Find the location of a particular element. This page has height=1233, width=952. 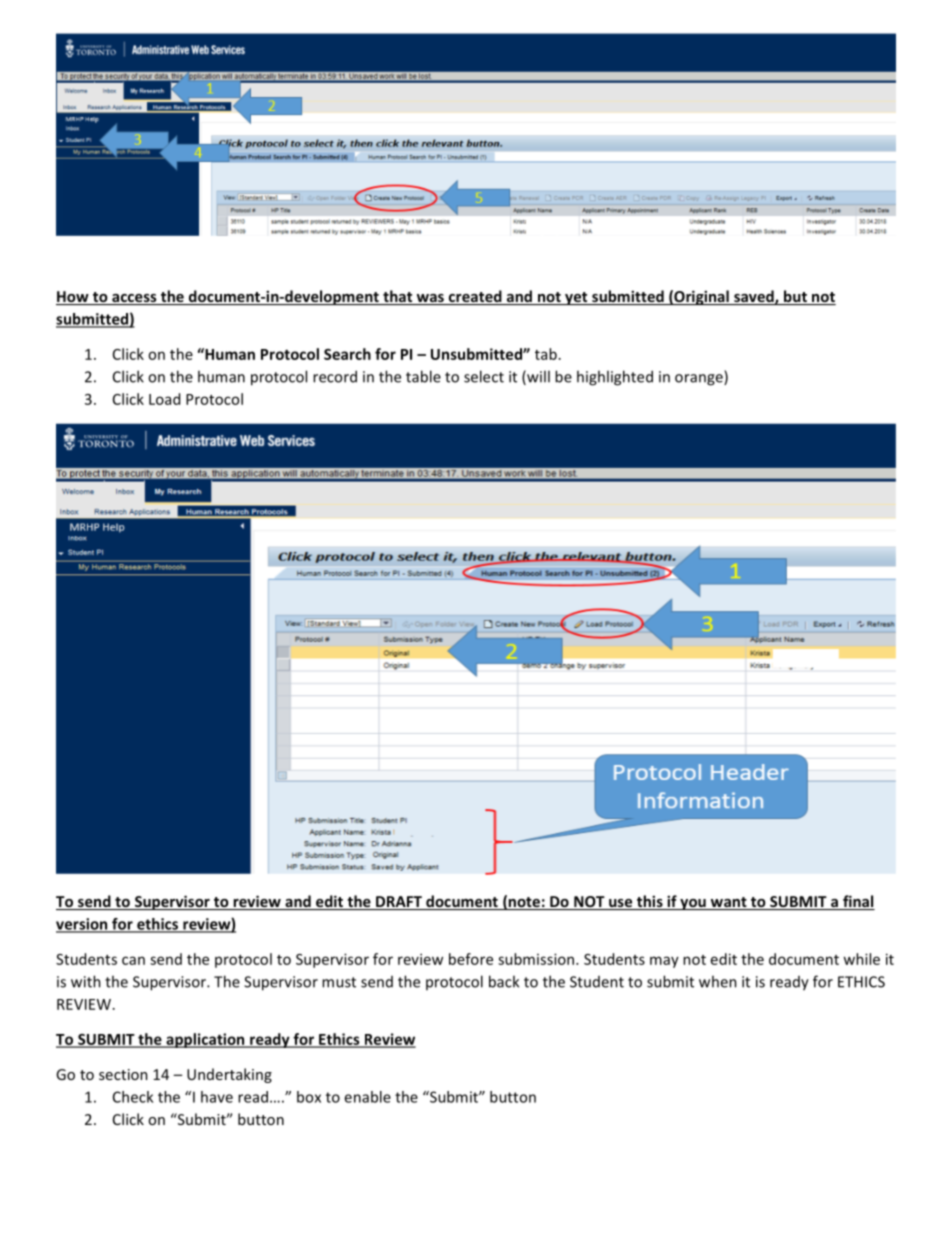

want is located at coordinates (728, 903).
